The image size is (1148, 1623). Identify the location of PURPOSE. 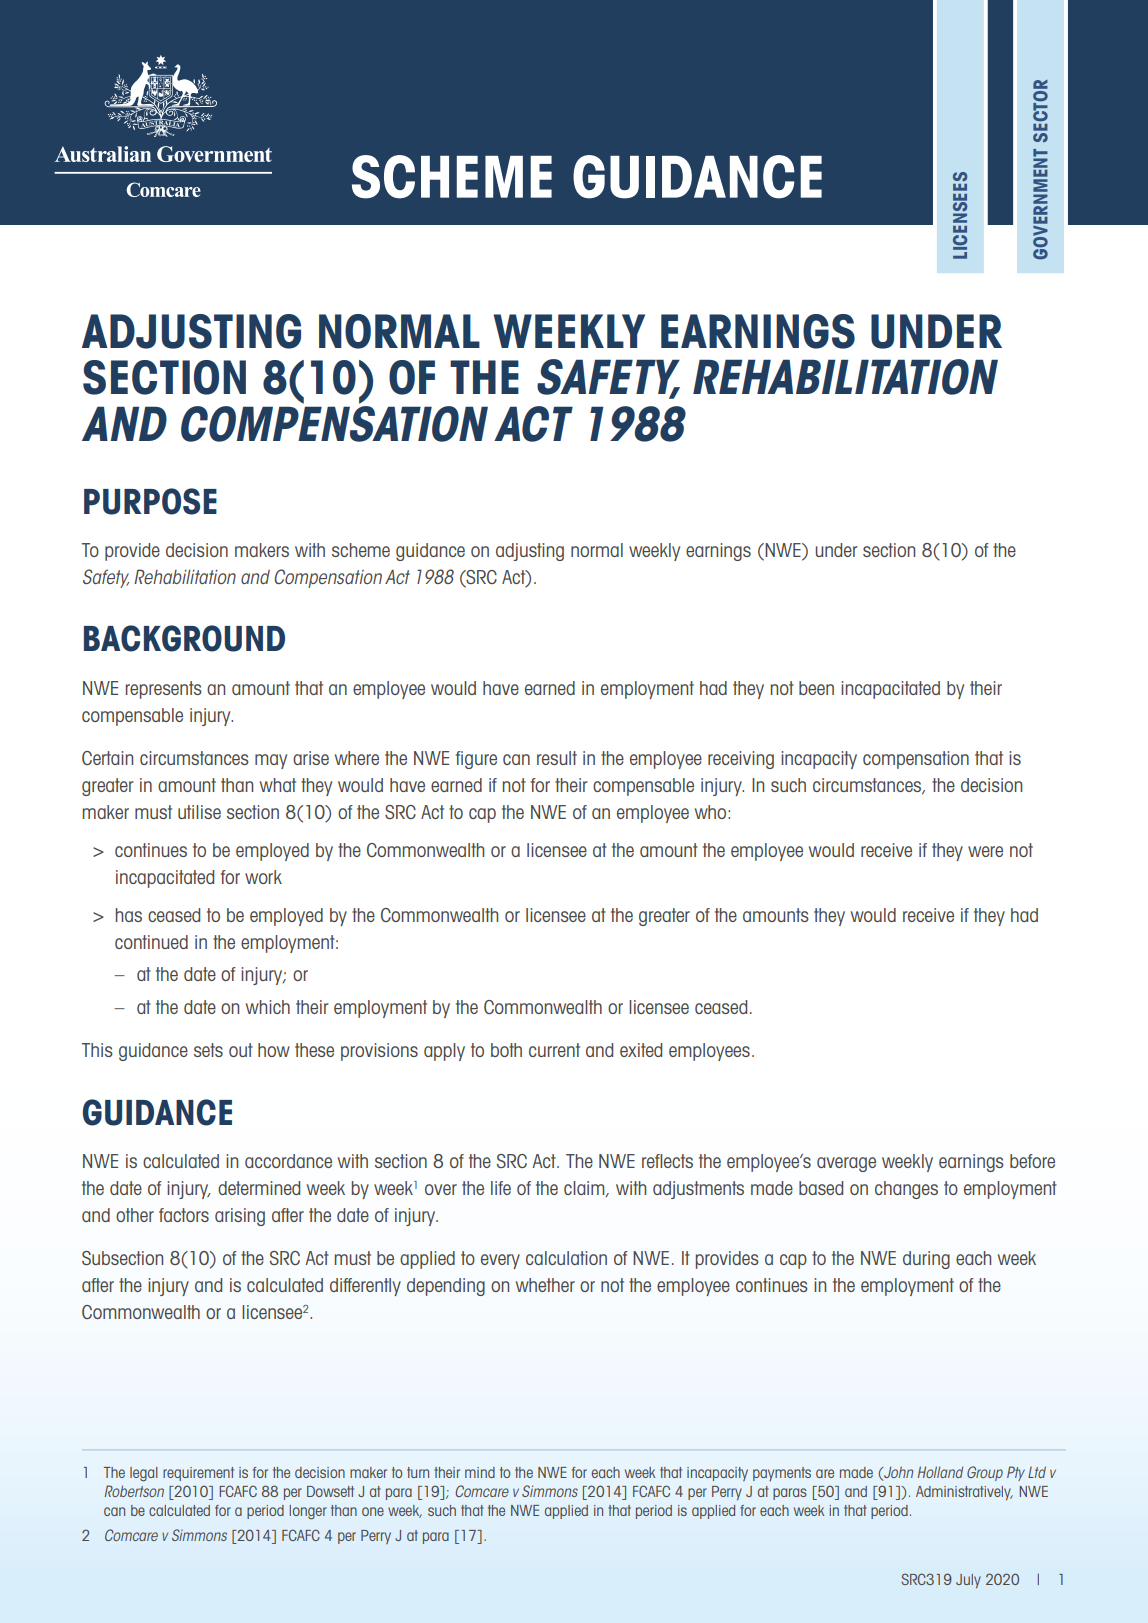
(150, 501).
